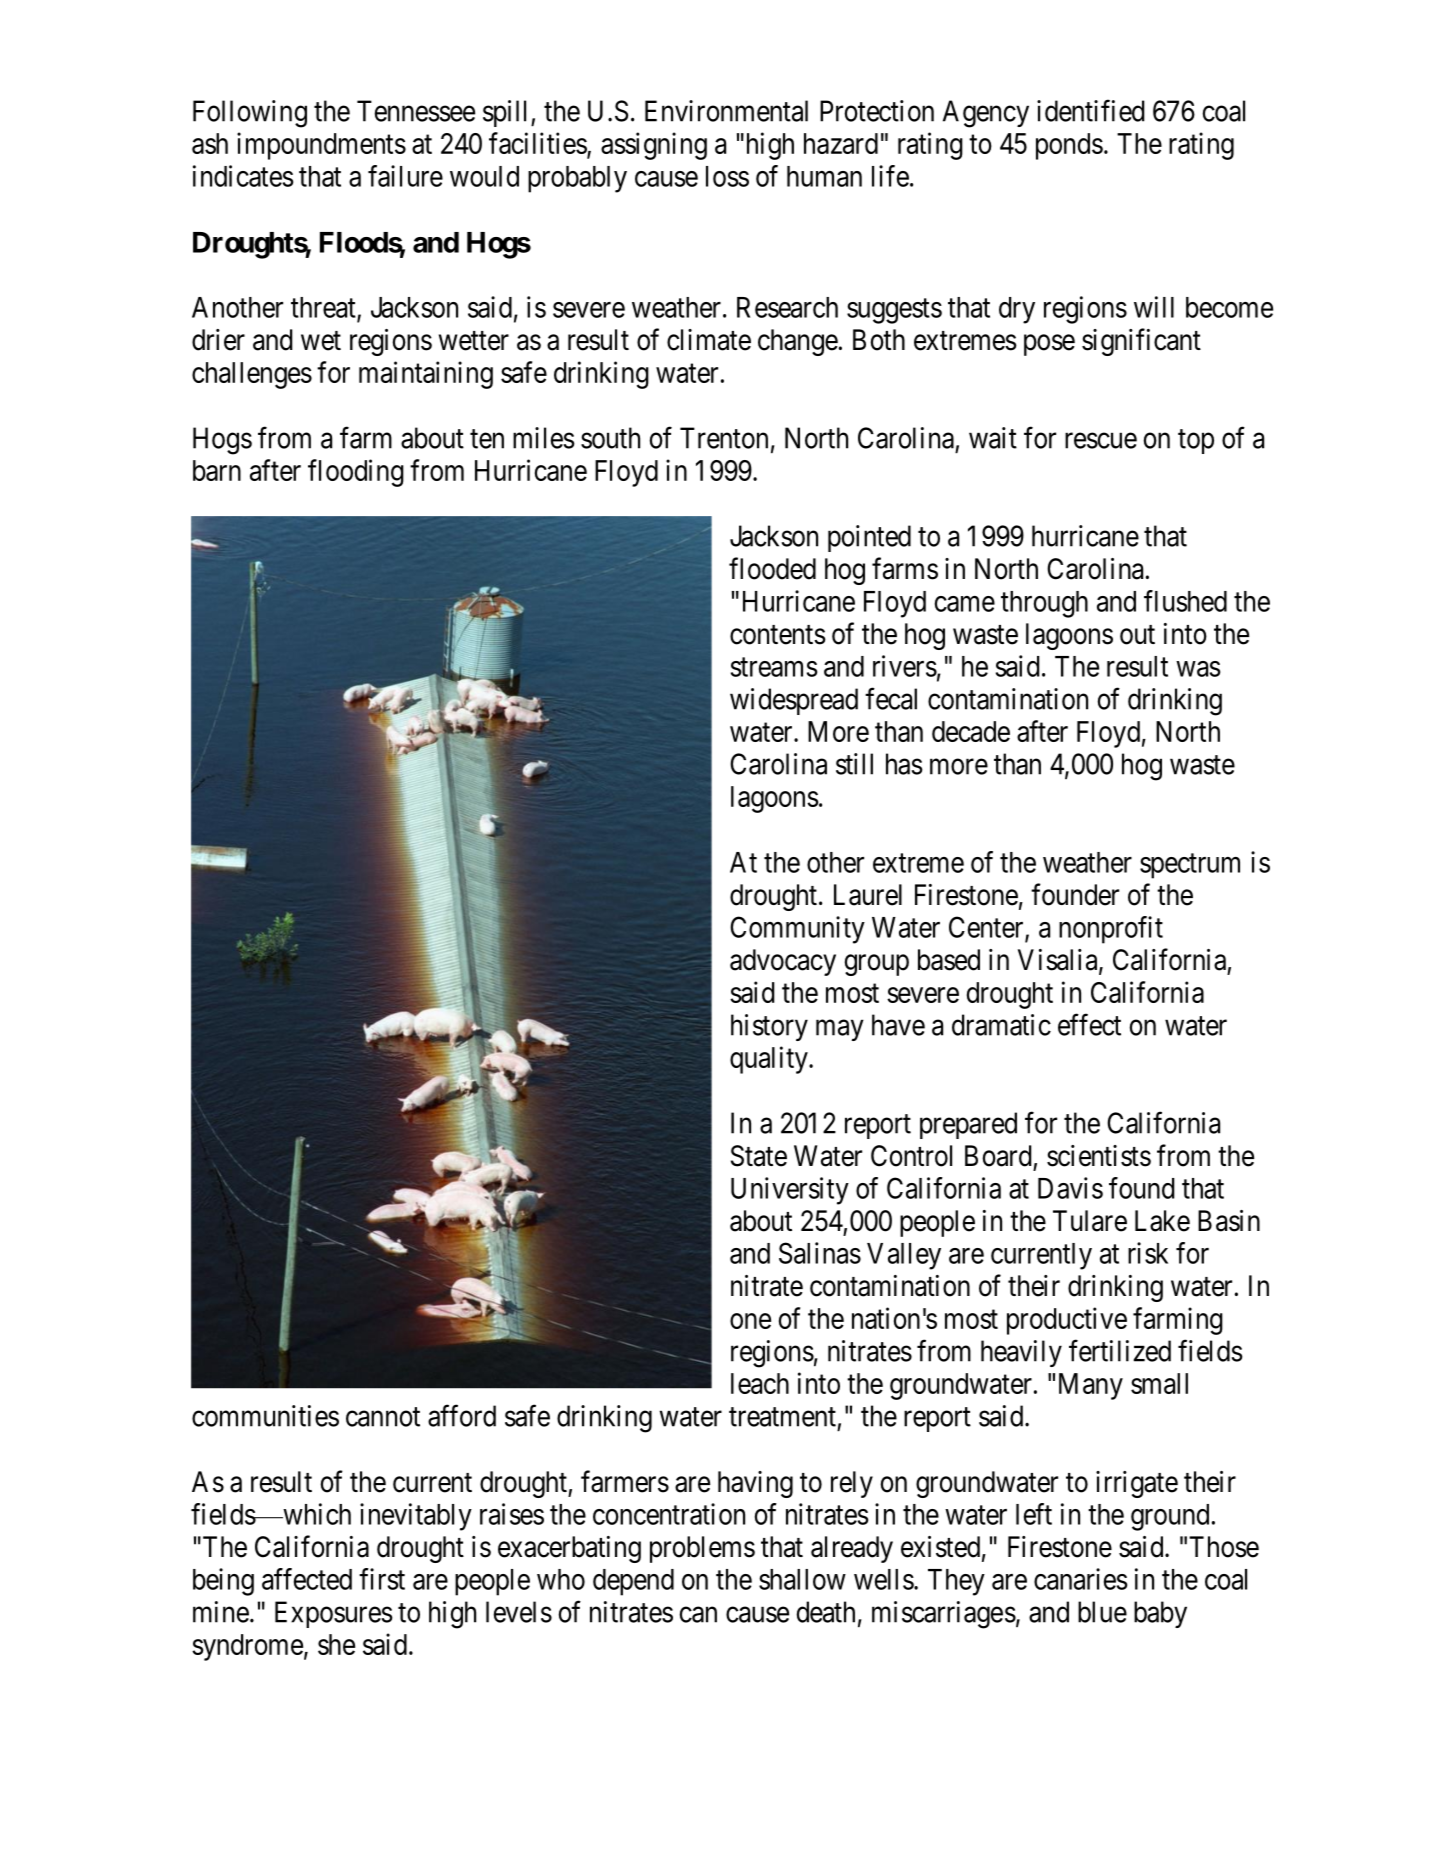 The width and height of the document is (1444, 1868). I want to click on flooding, so click(356, 473).
